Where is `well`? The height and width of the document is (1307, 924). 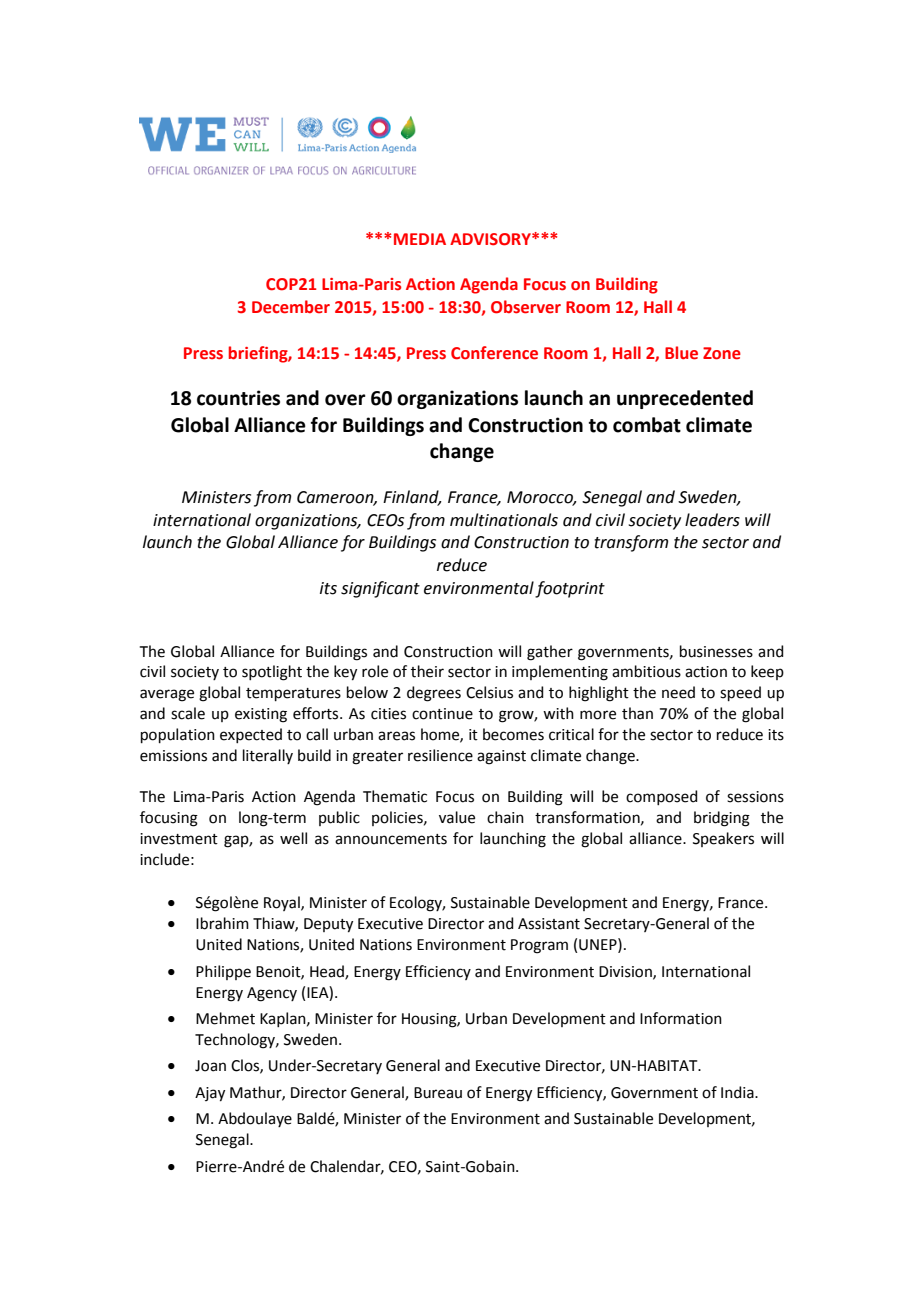
well is located at coordinates (293, 838).
